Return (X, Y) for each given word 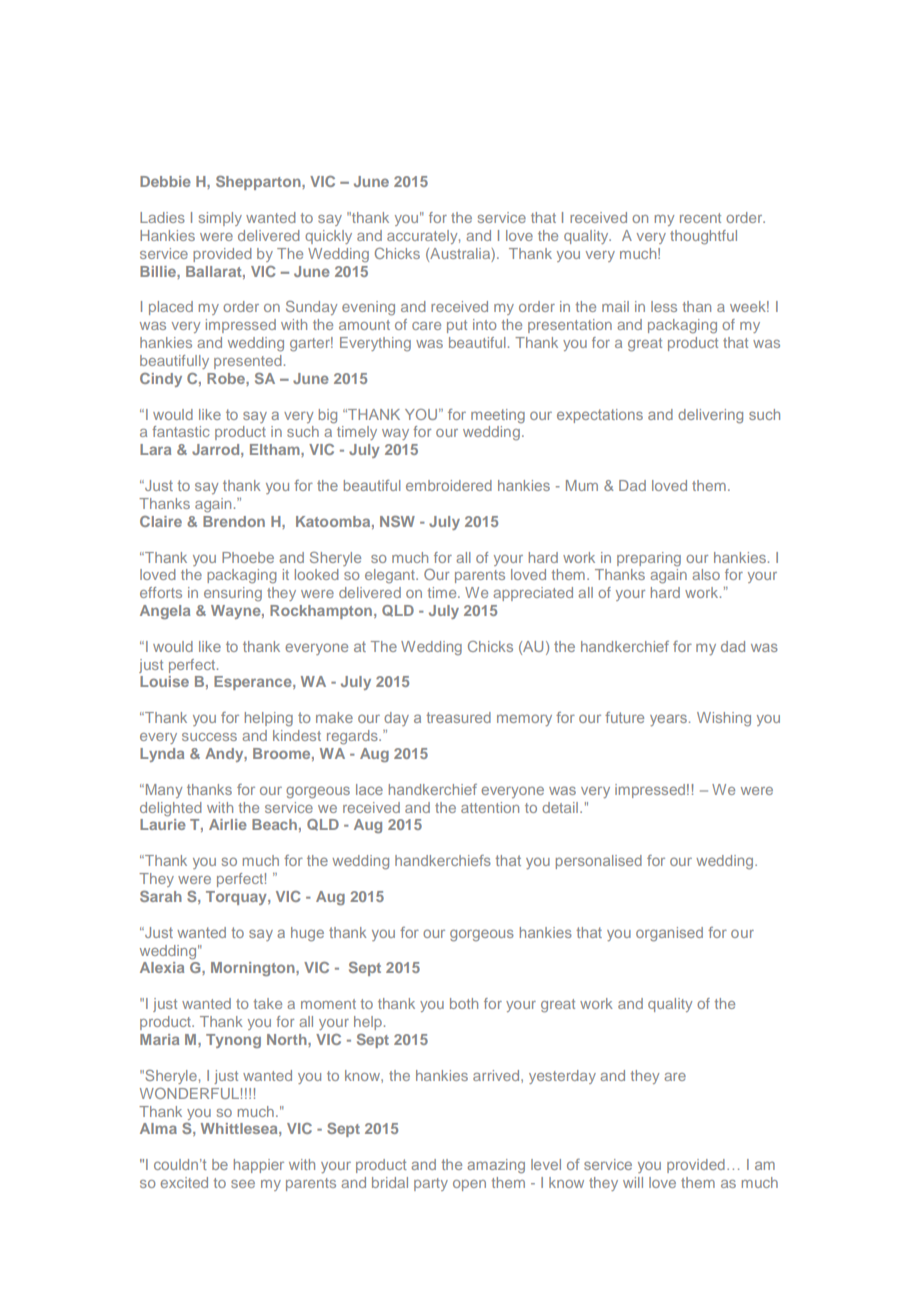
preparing (649, 559)
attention (490, 807)
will (633, 1182)
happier (259, 1166)
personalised (599, 862)
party (431, 1184)
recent (700, 218)
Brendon (234, 521)
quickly (328, 237)
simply (220, 219)
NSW (397, 521)
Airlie (228, 824)
